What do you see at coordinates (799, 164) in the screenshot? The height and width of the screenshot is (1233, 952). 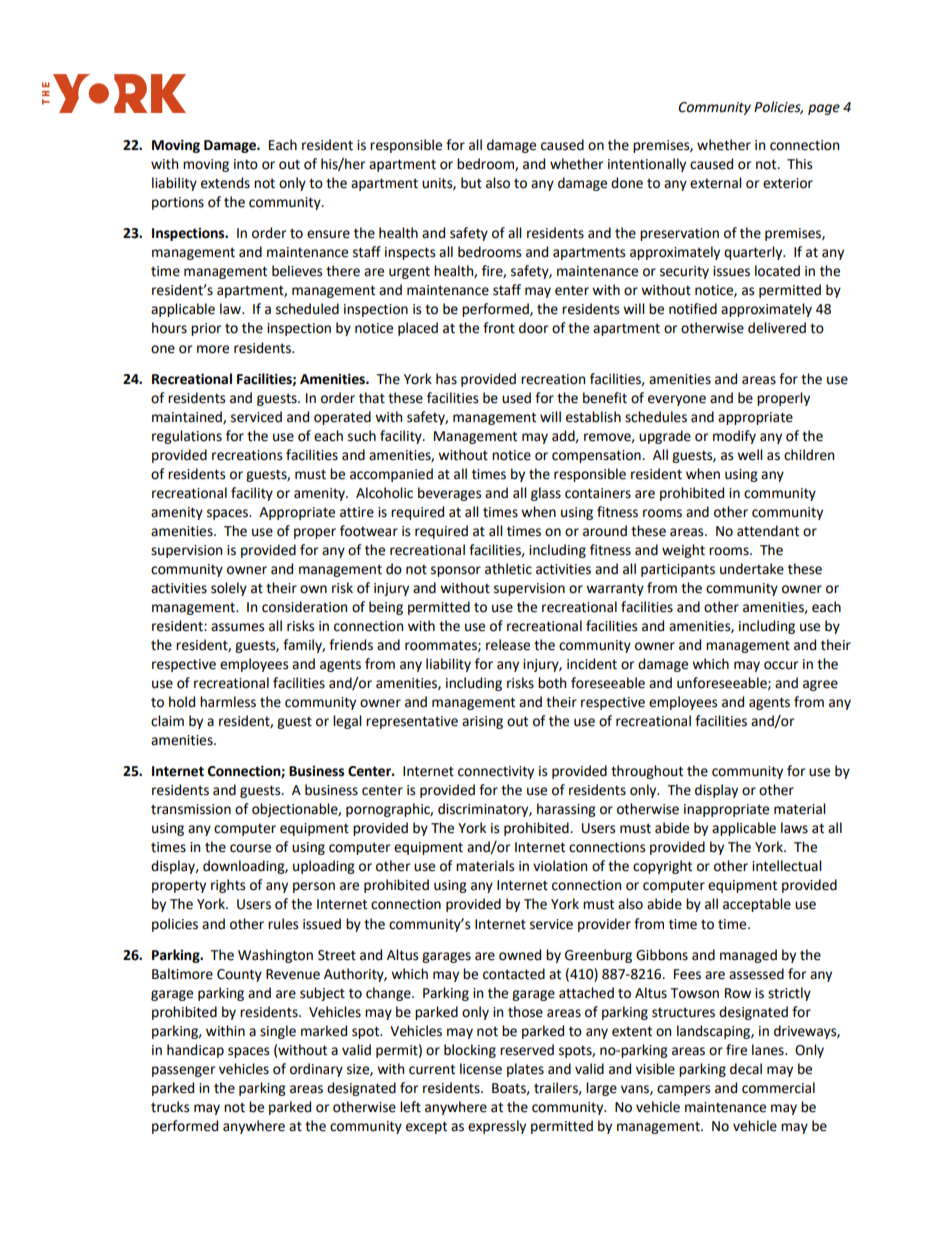 I see `This` at bounding box center [799, 164].
